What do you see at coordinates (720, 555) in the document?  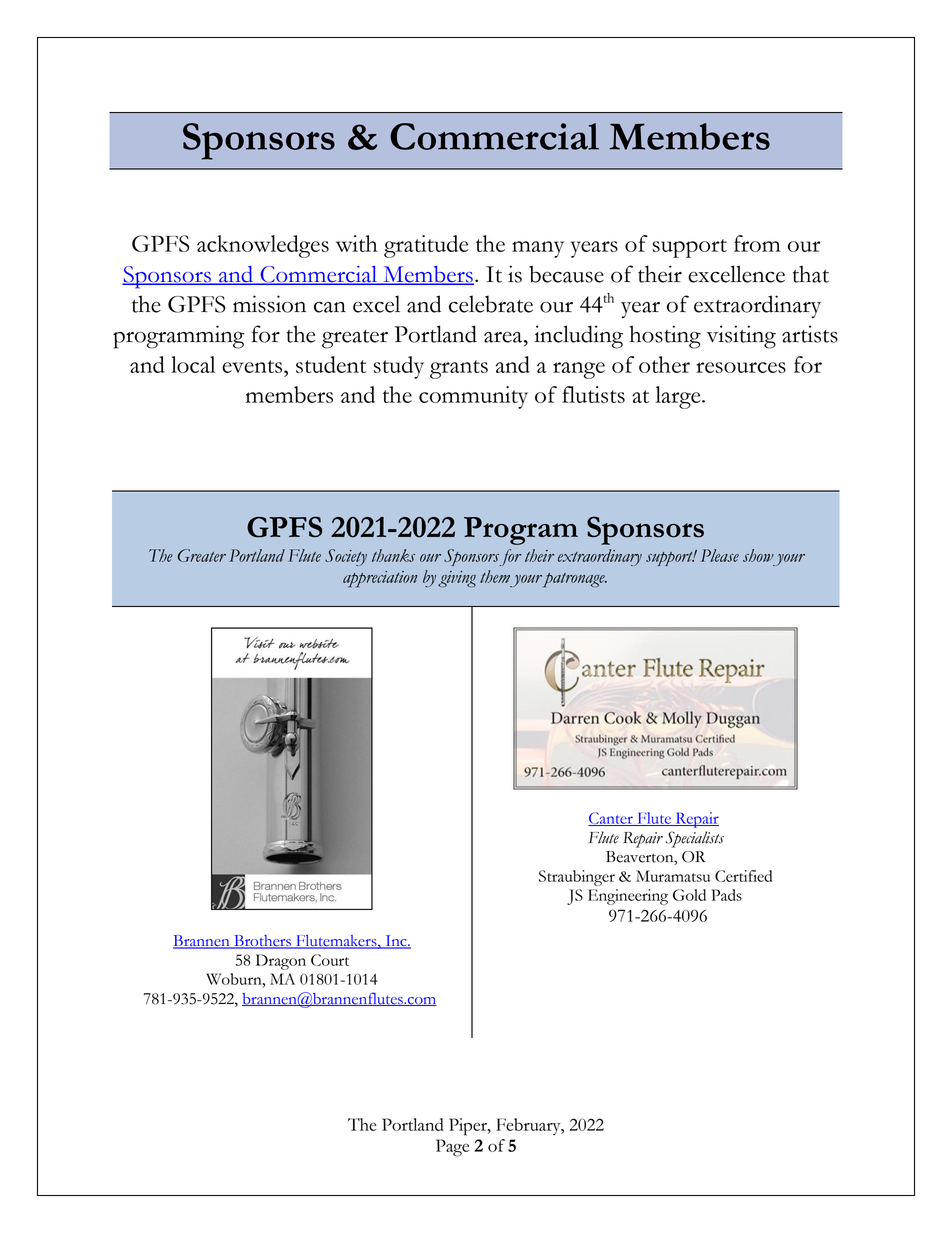 I see `Please` at bounding box center [720, 555].
